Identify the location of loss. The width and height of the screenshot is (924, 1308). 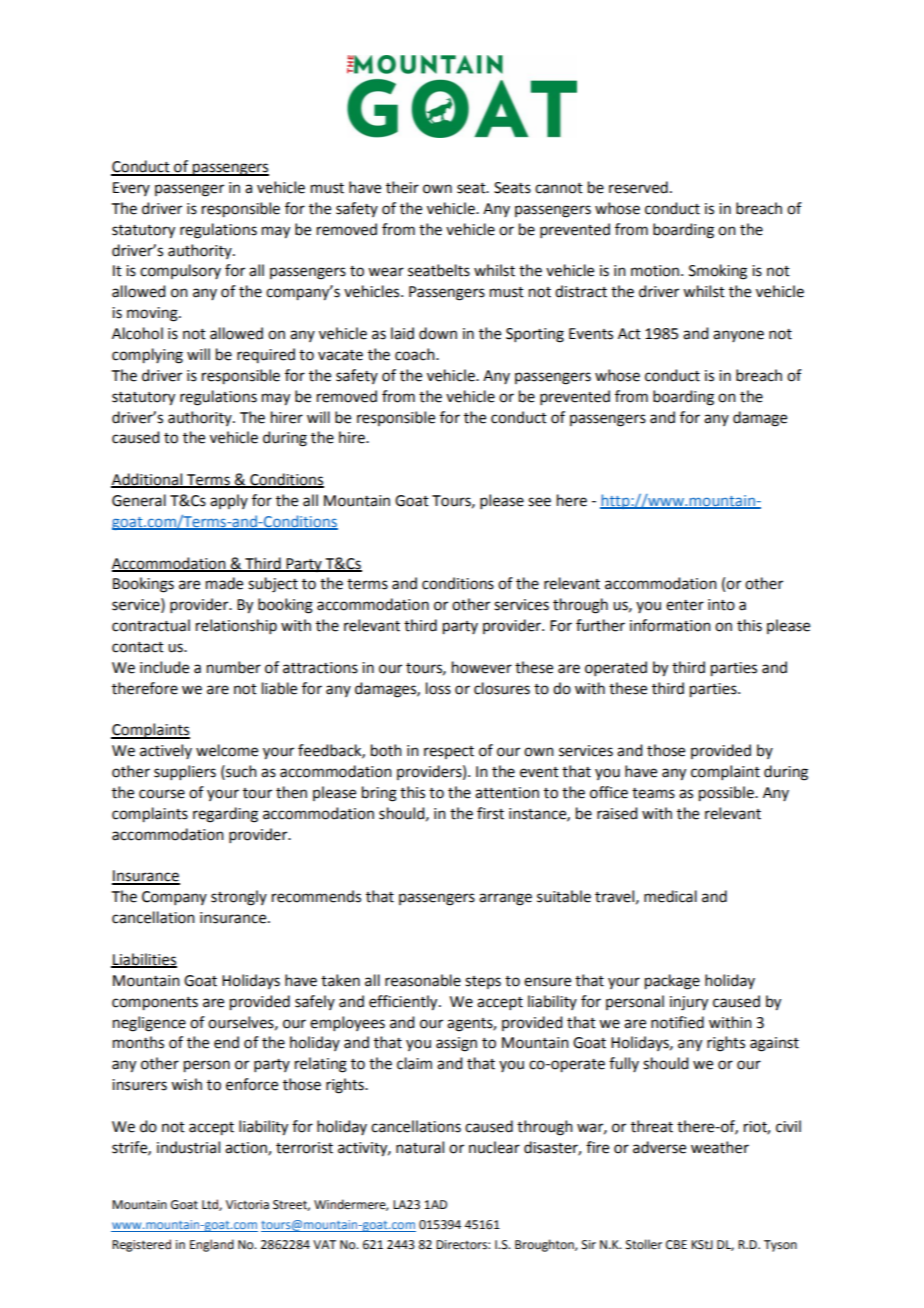
(438, 688).
